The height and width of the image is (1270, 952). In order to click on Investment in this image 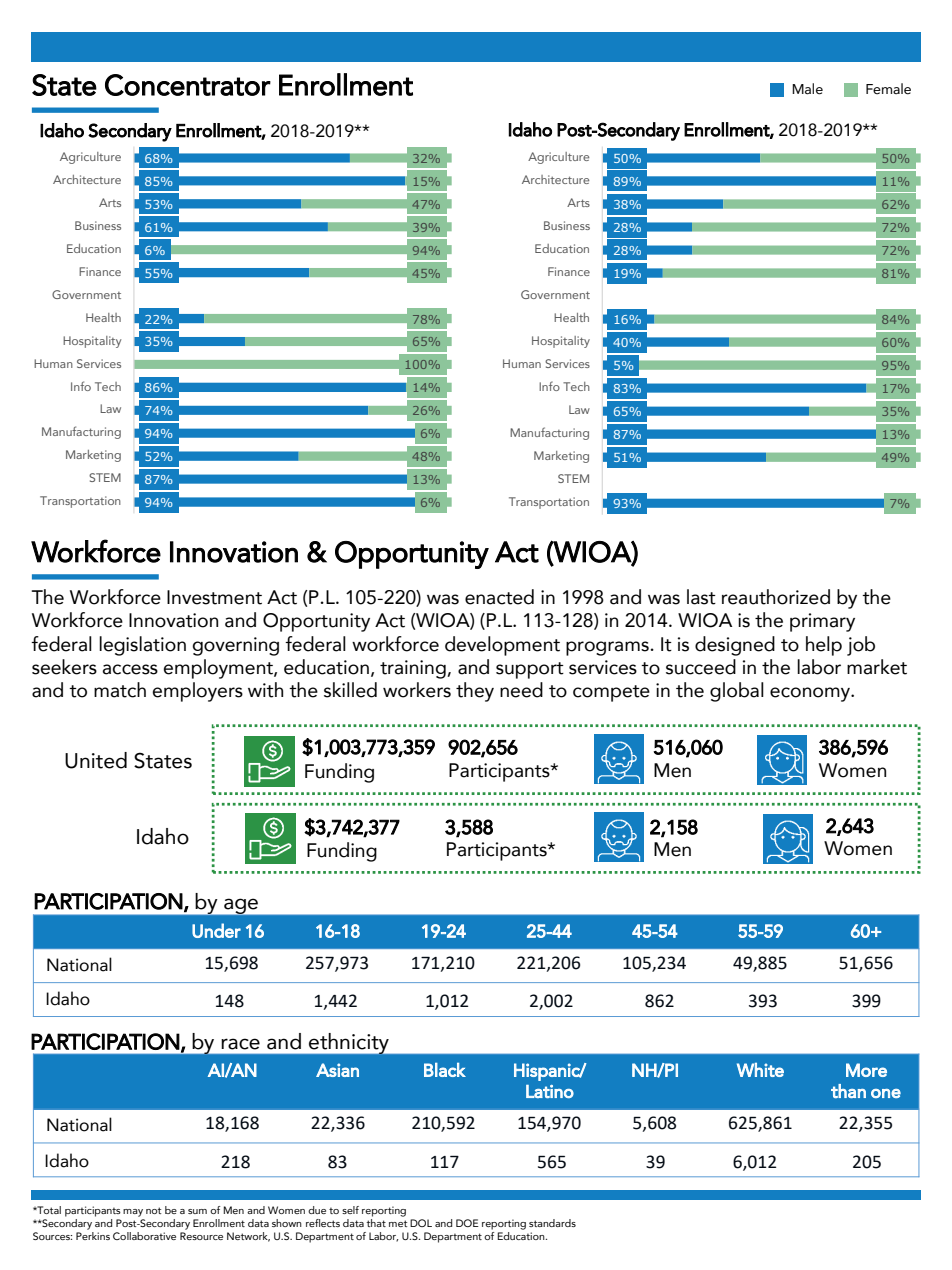, I will do `click(214, 597)`.
